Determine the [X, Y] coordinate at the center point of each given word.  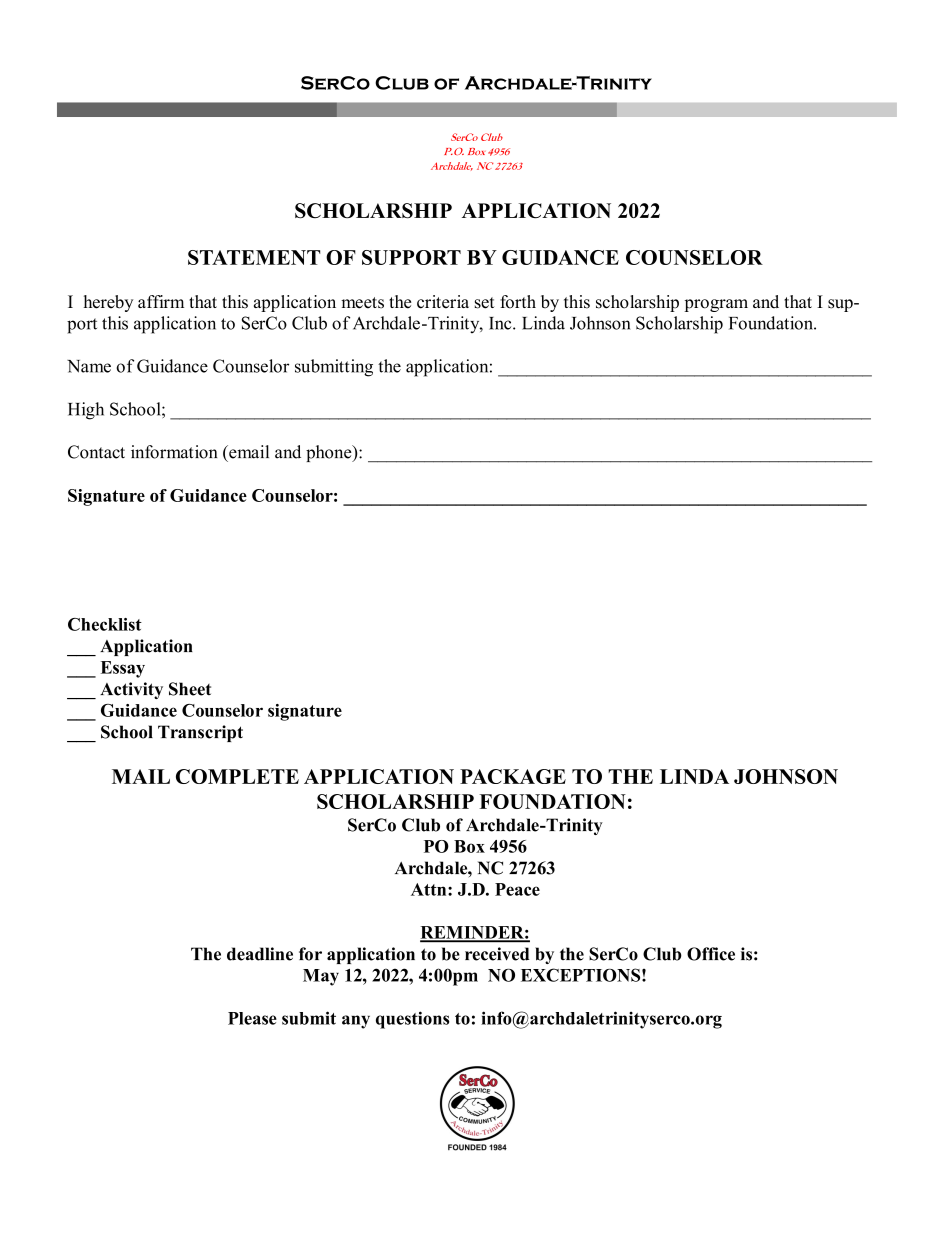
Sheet [190, 689]
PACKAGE [513, 776]
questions [412, 1020]
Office [711, 954]
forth [518, 302]
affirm [161, 301]
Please [252, 1018]
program [716, 305]
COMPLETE [237, 776]
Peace [517, 889]
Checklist [105, 624]
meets [362, 303]
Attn [430, 889]
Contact [96, 452]
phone [330, 453]
